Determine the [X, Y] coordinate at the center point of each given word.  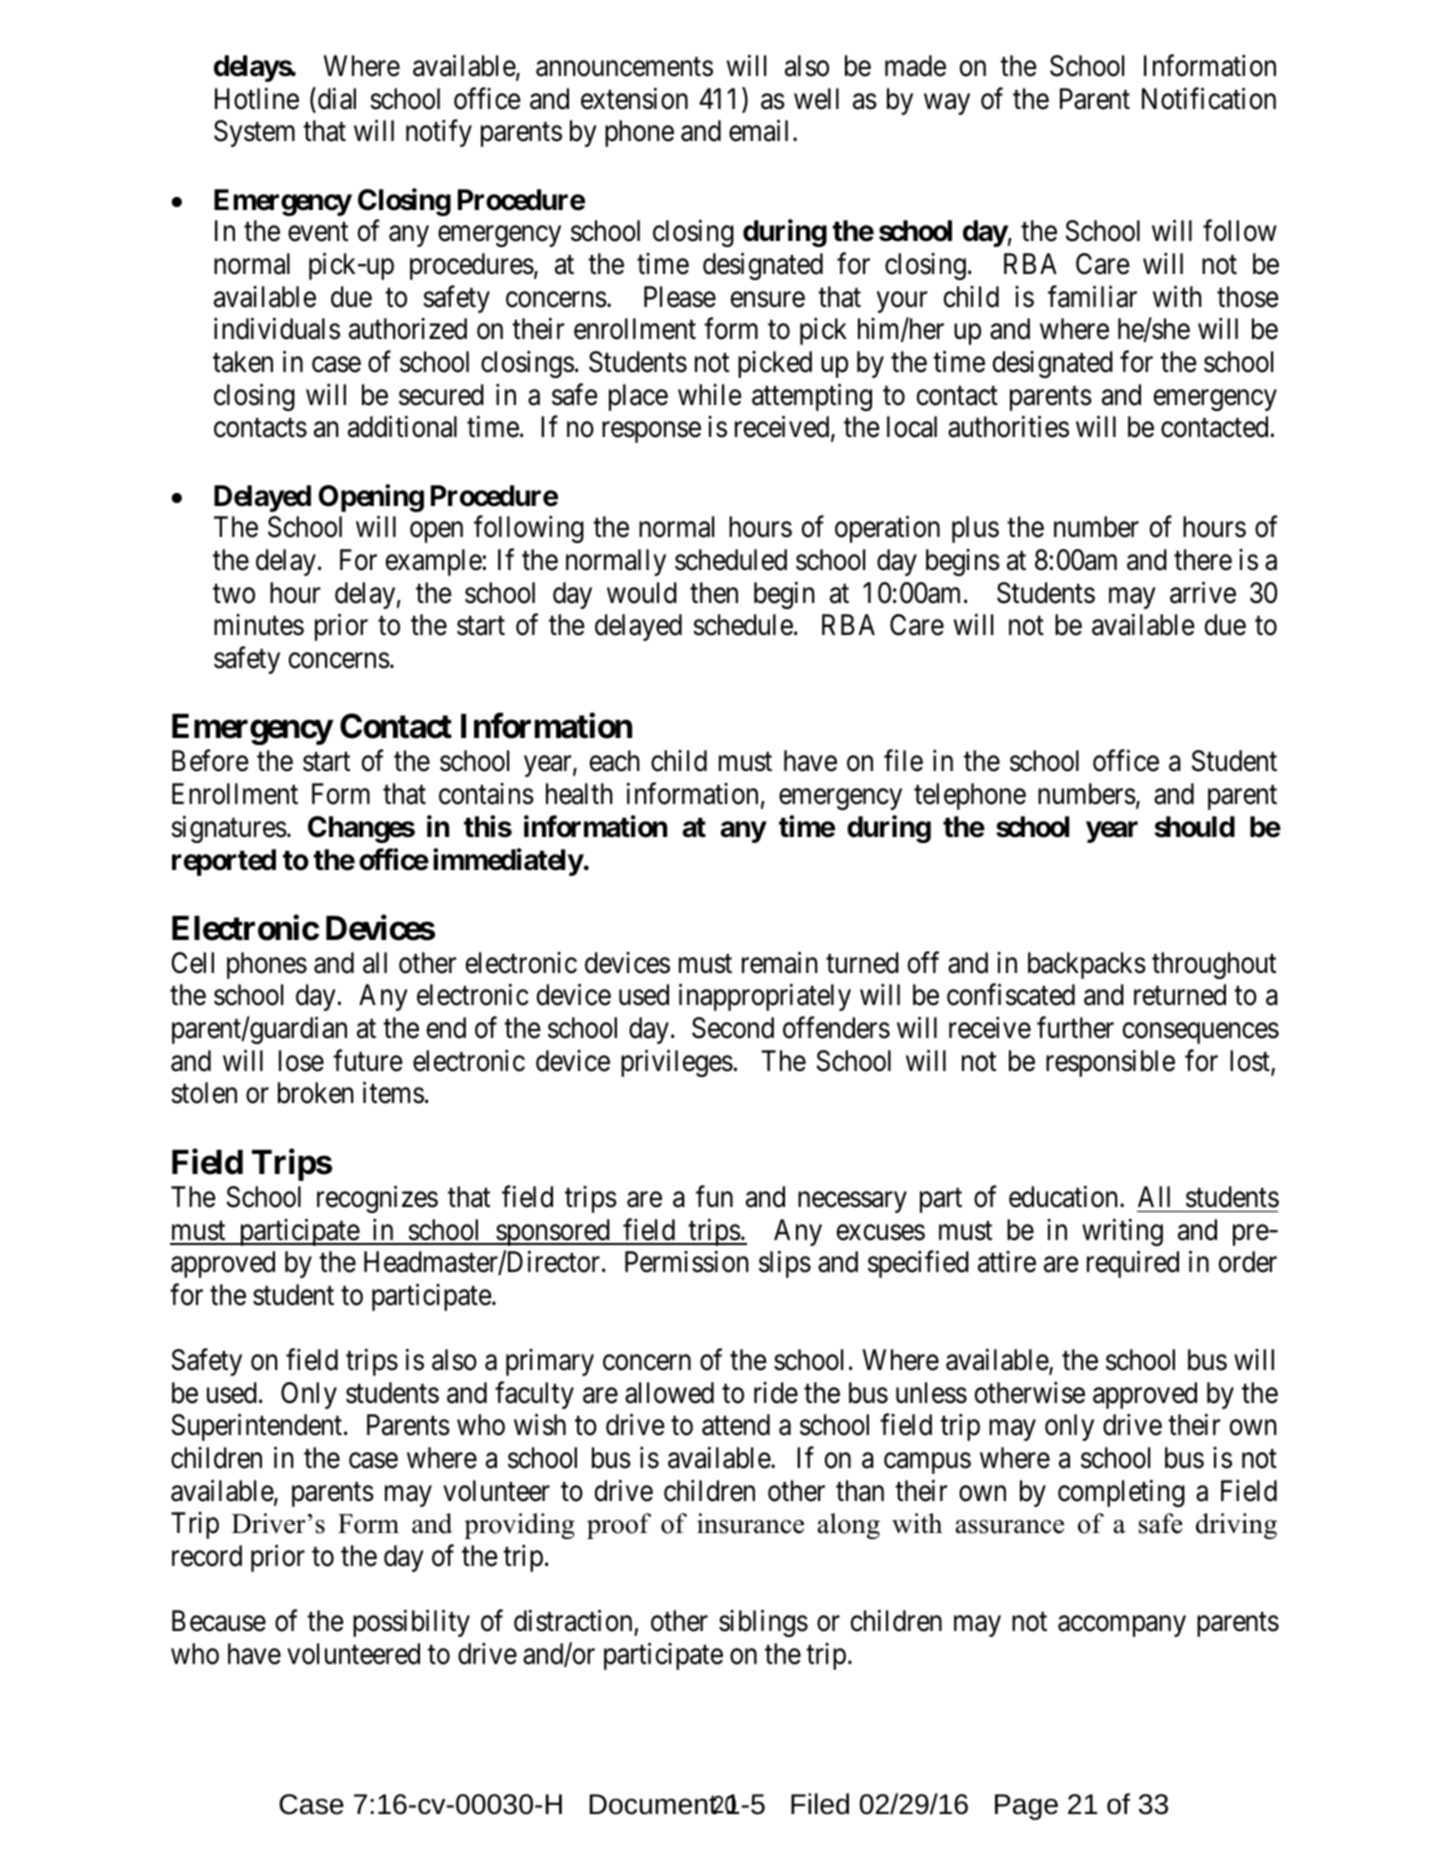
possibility [411, 1623]
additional [402, 427]
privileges [677, 1063]
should [1195, 827]
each [615, 761]
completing [1121, 1493]
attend [736, 1425]
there [1203, 560]
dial [337, 98]
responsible [1110, 1063]
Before [210, 761]
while [710, 395]
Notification [1209, 98]
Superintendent [258, 1427]
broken [316, 1093]
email [758, 131]
